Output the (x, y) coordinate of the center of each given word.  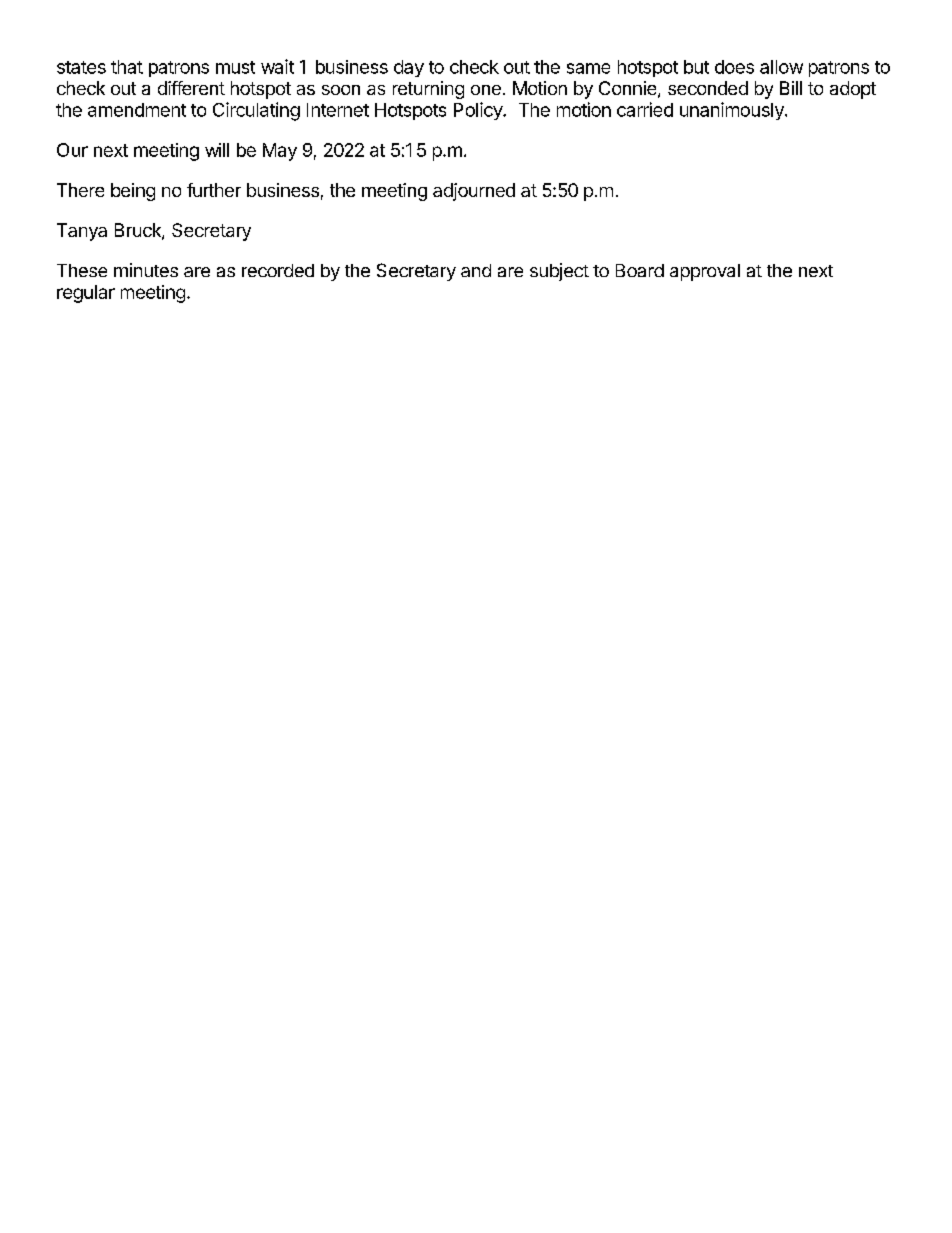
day (409, 68)
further (214, 190)
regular (86, 294)
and (476, 270)
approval (705, 272)
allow (781, 67)
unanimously (733, 111)
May (280, 152)
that (127, 67)
